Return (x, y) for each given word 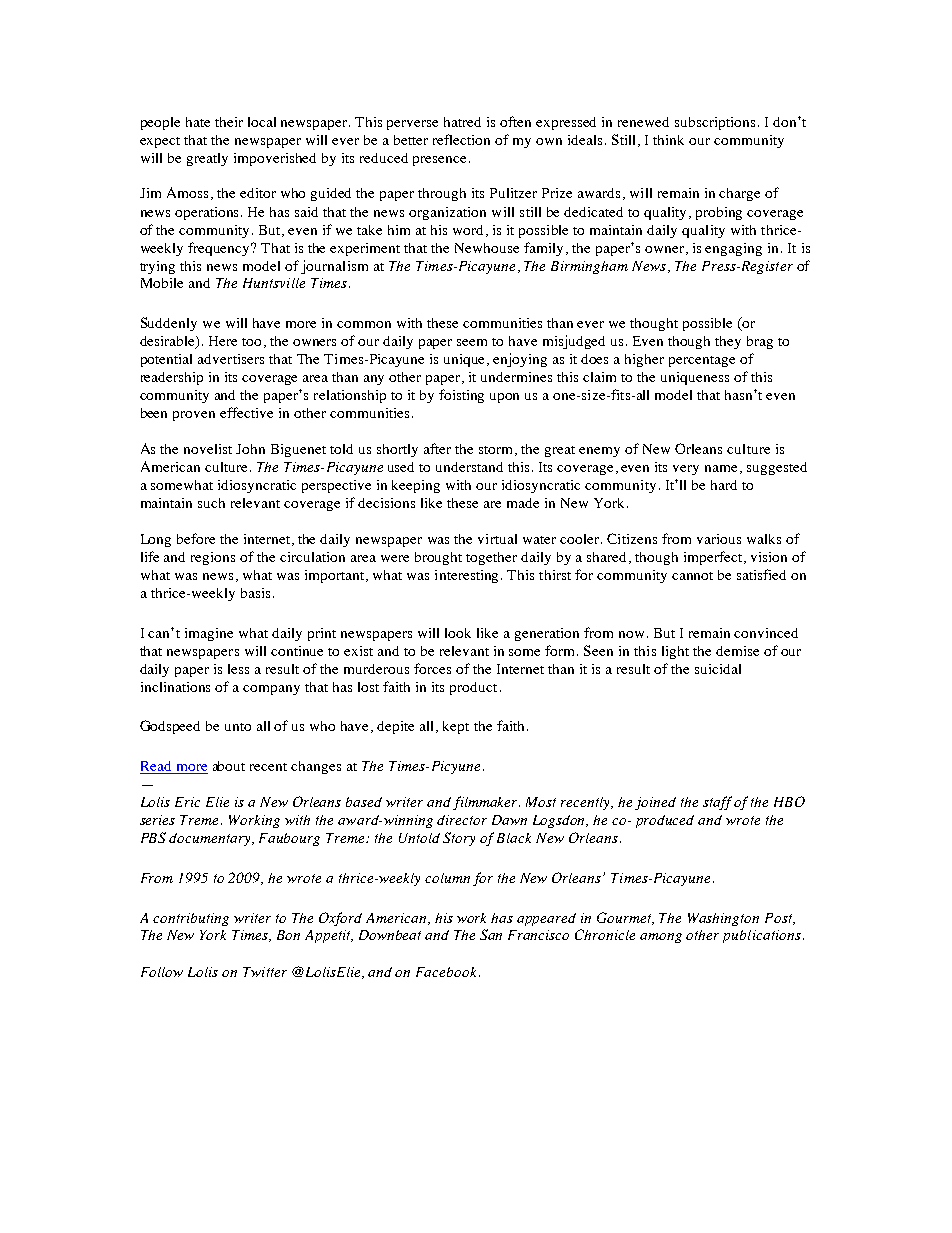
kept (456, 727)
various (719, 539)
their (229, 122)
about (229, 766)
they (728, 342)
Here (223, 341)
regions (213, 558)
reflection (461, 139)
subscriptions (717, 123)
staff (717, 803)
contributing (191, 919)
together (491, 558)
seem (472, 342)
